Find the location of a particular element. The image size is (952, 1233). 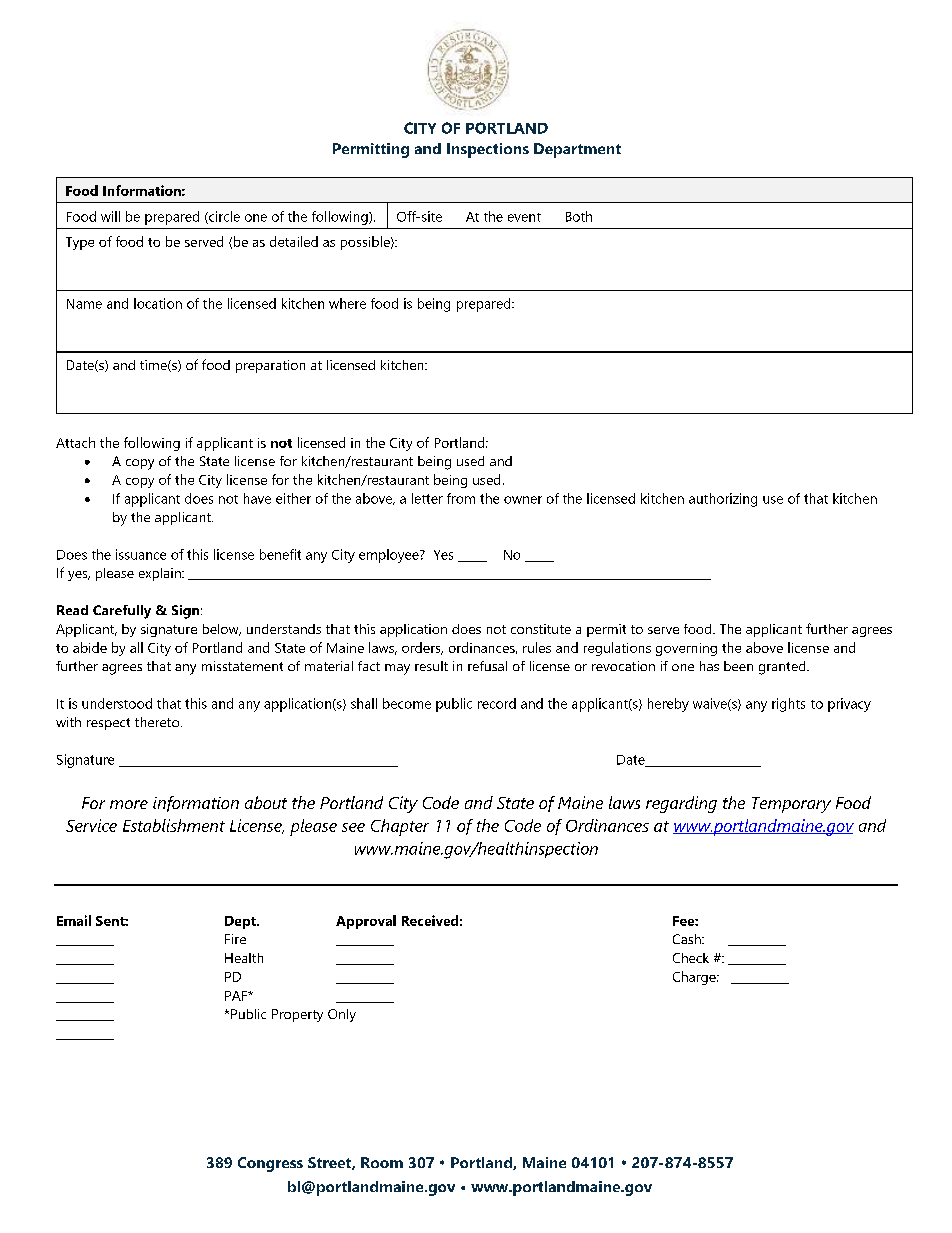

Department is located at coordinates (577, 150).
